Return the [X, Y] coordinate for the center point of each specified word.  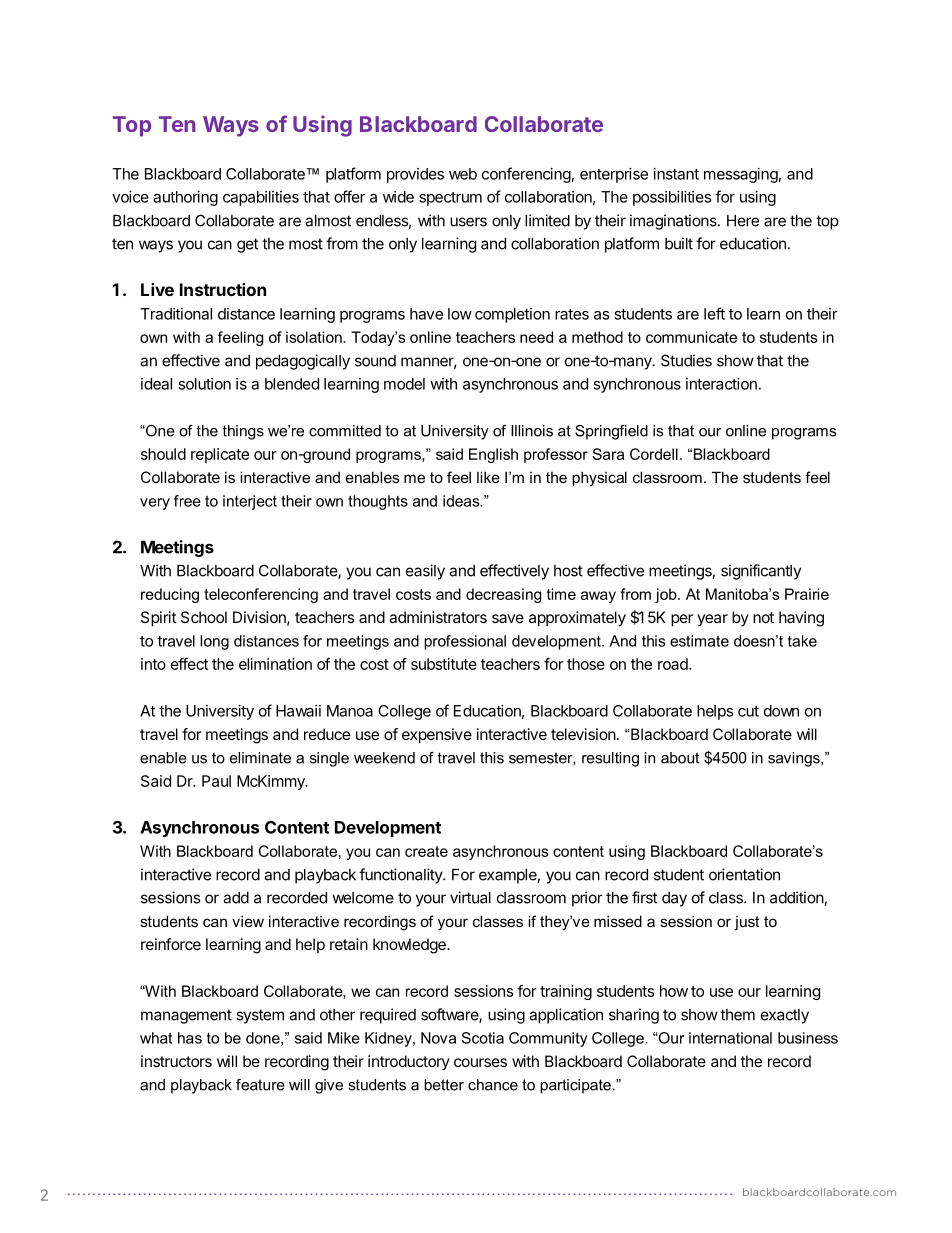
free [187, 501]
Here [743, 221]
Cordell [654, 454]
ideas [462, 501]
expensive [437, 736]
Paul [216, 781]
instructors [176, 1061]
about [680, 758]
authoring [185, 198]
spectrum [450, 199]
